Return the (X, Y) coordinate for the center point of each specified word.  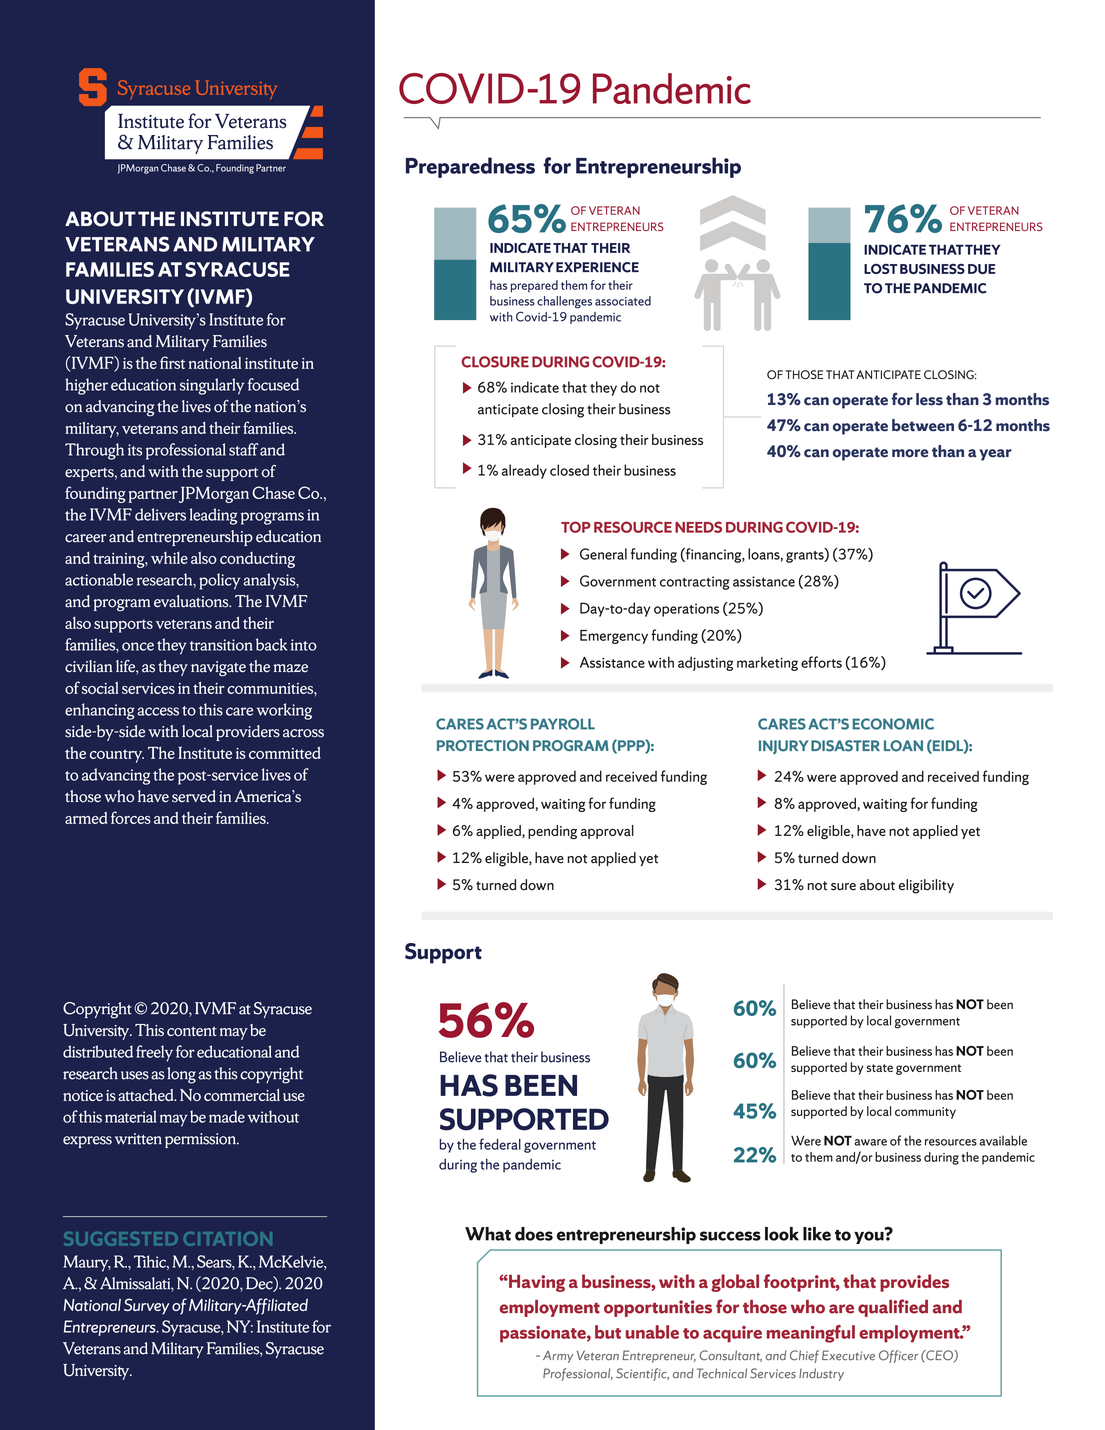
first (172, 362)
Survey (147, 1306)
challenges (564, 302)
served (194, 796)
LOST (880, 269)
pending (552, 832)
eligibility (926, 886)
